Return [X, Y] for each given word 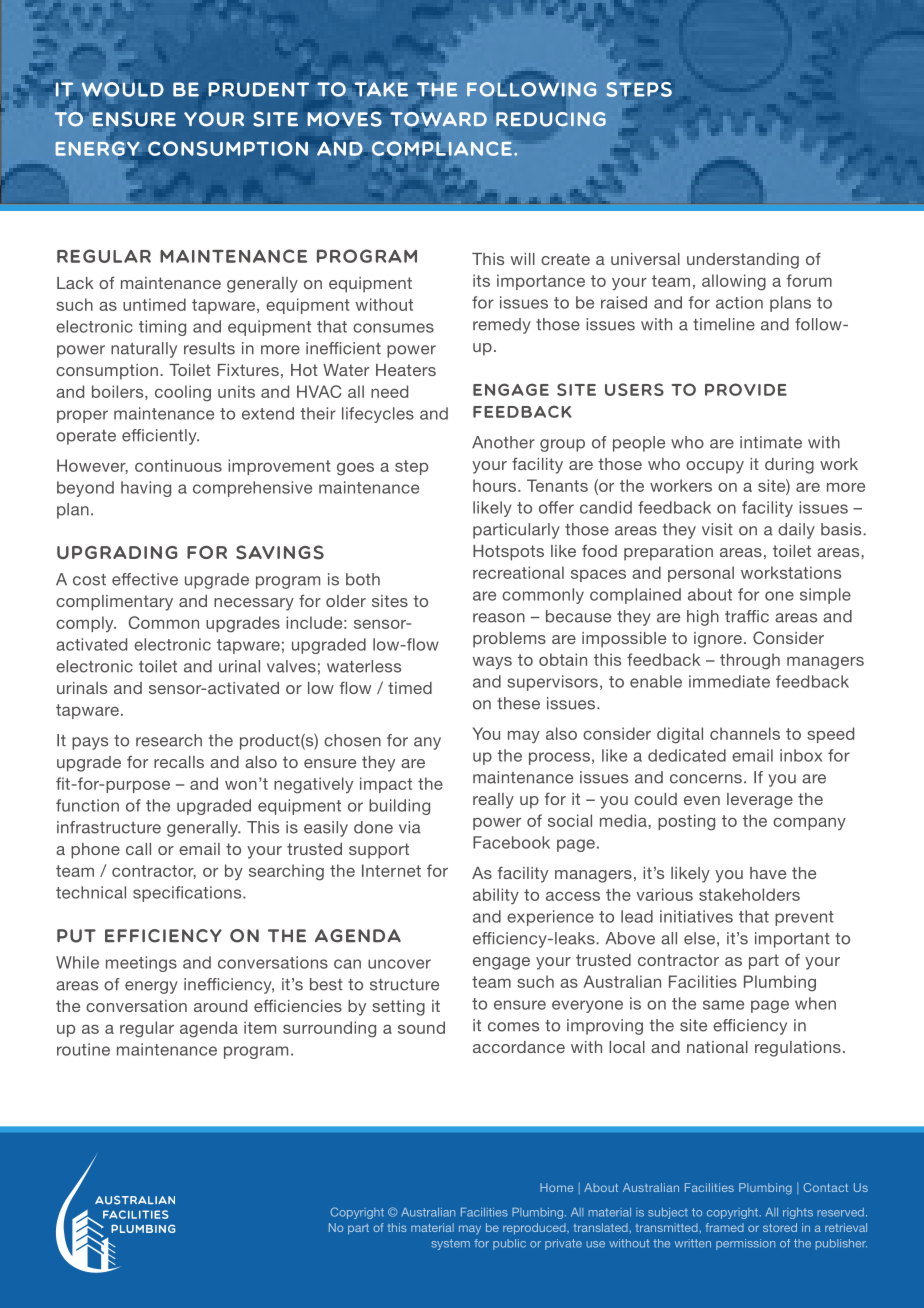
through [750, 661]
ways [492, 663]
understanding [743, 261]
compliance [443, 149]
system [451, 1244]
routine [83, 1049]
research [169, 740]
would [123, 89]
